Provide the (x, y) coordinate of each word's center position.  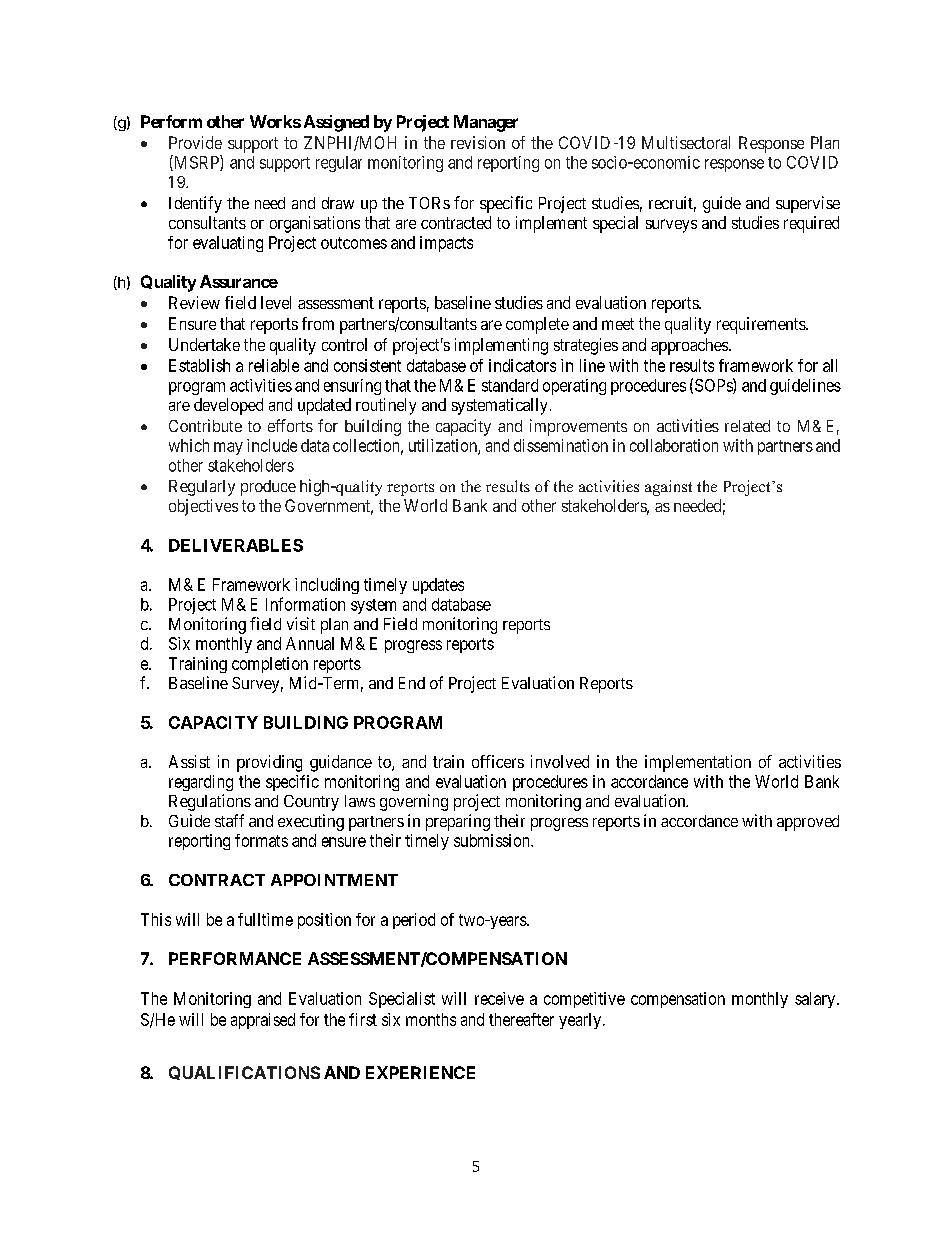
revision (478, 142)
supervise (808, 204)
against (668, 488)
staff (229, 820)
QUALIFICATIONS (244, 1073)
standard (510, 385)
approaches (689, 346)
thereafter (521, 1019)
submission (493, 840)
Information (305, 604)
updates (438, 586)
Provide (195, 142)
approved (808, 823)
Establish (199, 365)
